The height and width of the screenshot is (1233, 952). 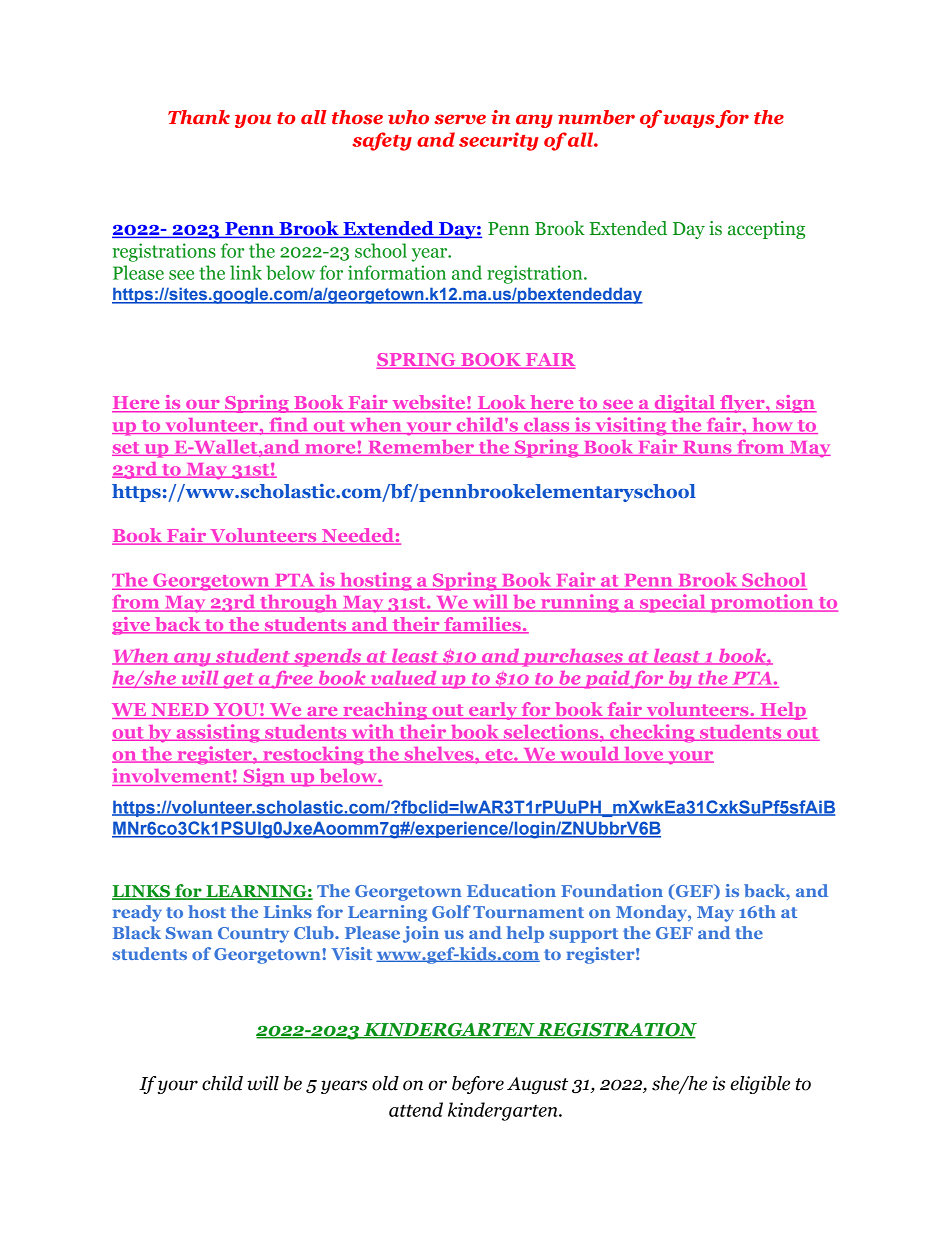 What do you see at coordinates (132, 626) in the screenshot?
I see `give` at bounding box center [132, 626].
